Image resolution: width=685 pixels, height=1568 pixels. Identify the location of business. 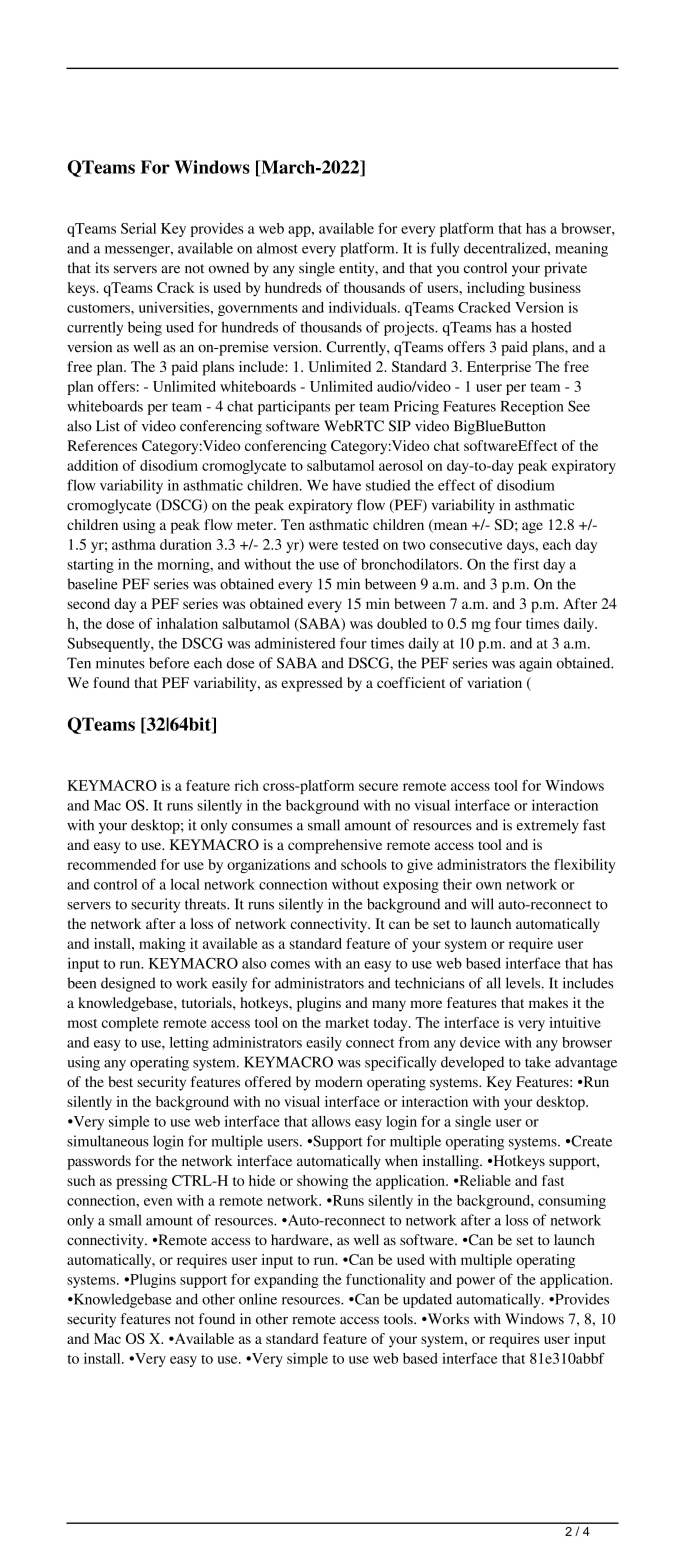
(555, 287).
